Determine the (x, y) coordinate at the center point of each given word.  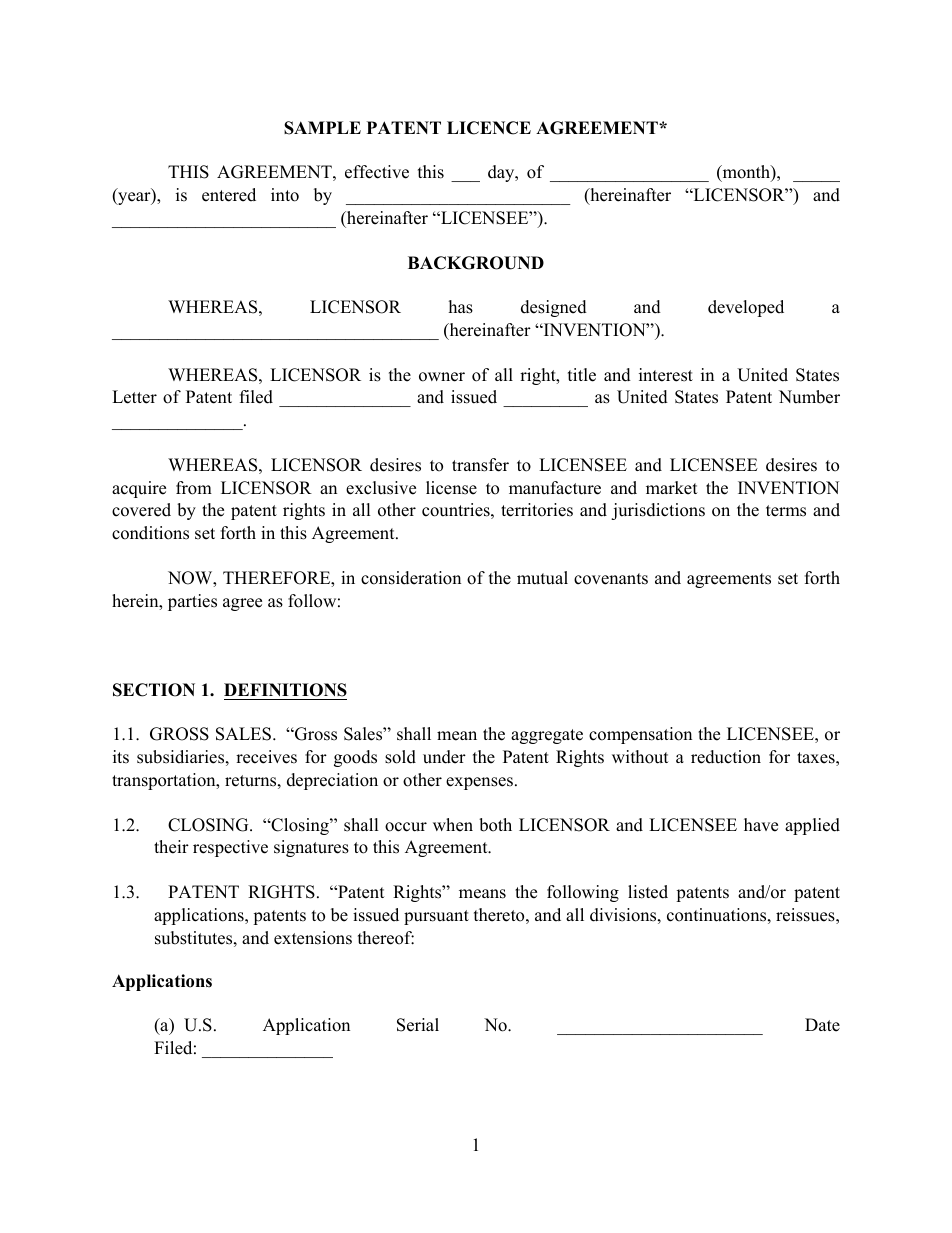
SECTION (154, 690)
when (453, 825)
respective (230, 848)
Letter (134, 397)
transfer (480, 465)
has (461, 307)
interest (666, 375)
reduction (726, 757)
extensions (313, 938)
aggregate (547, 736)
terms (786, 511)
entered (229, 195)
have (761, 825)
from (194, 488)
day (502, 173)
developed (746, 308)
